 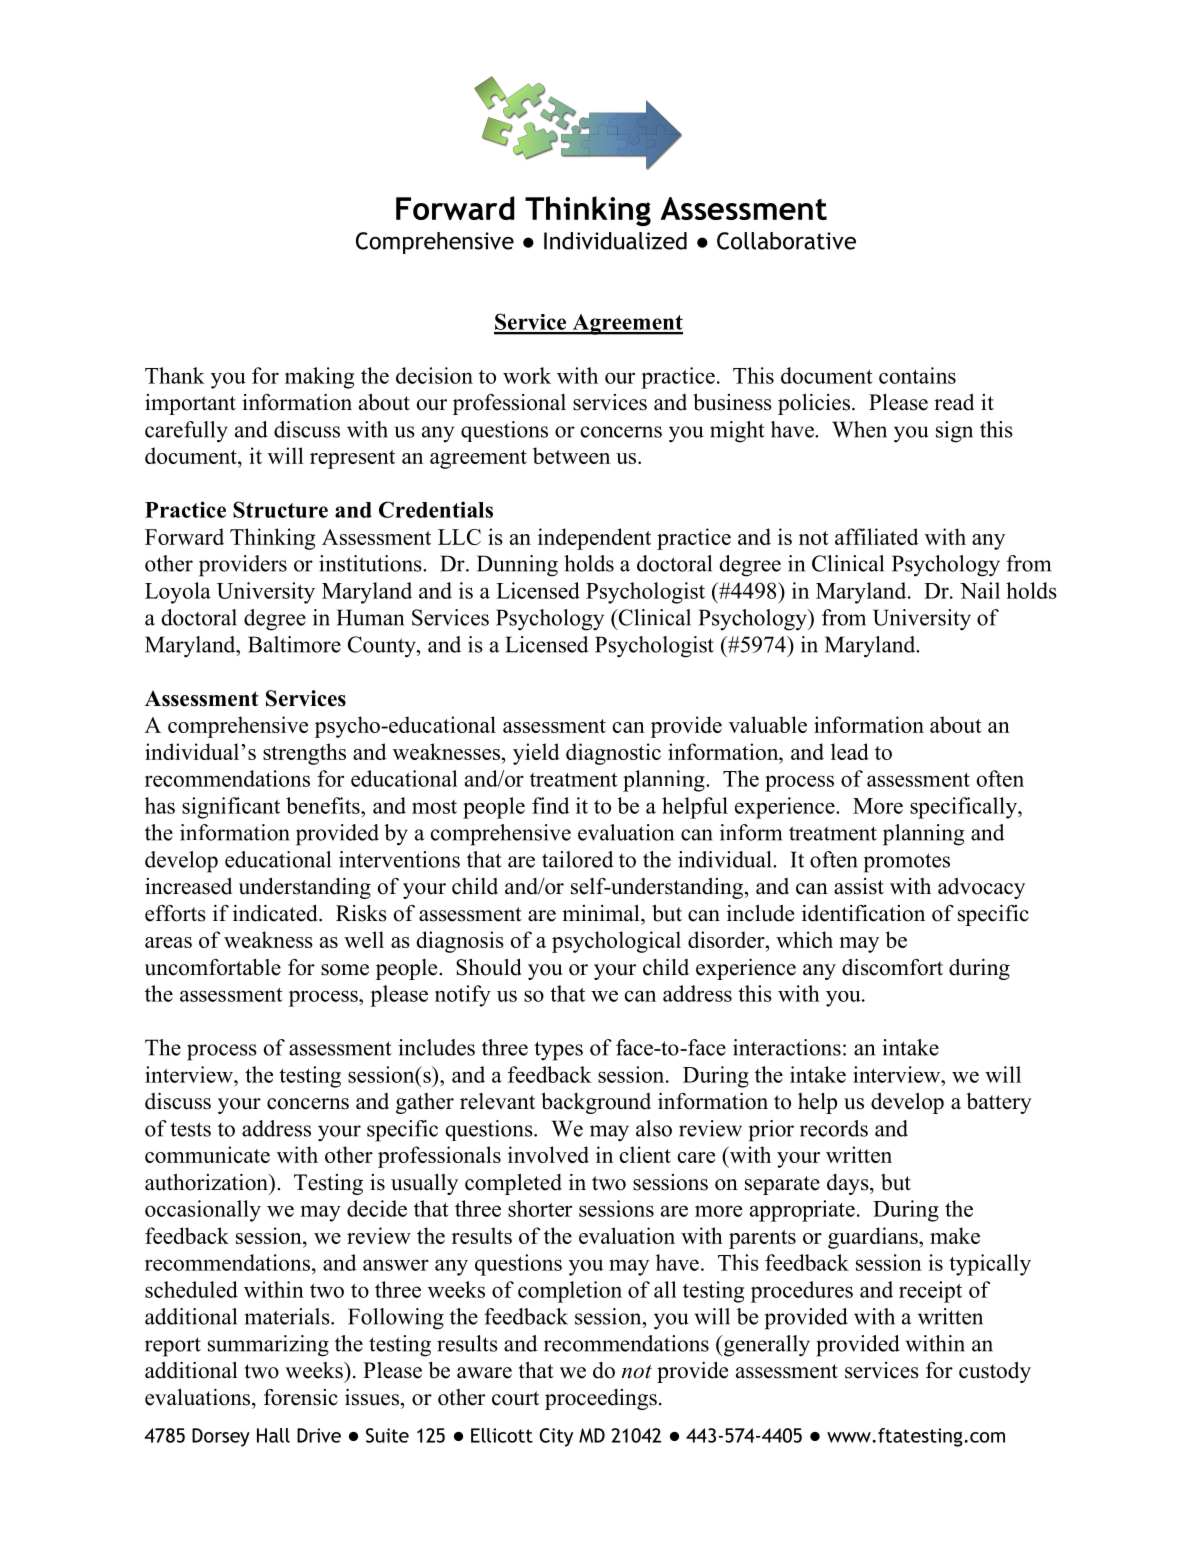 What do you see at coordinates (319, 378) in the page?
I see `making` at bounding box center [319, 378].
